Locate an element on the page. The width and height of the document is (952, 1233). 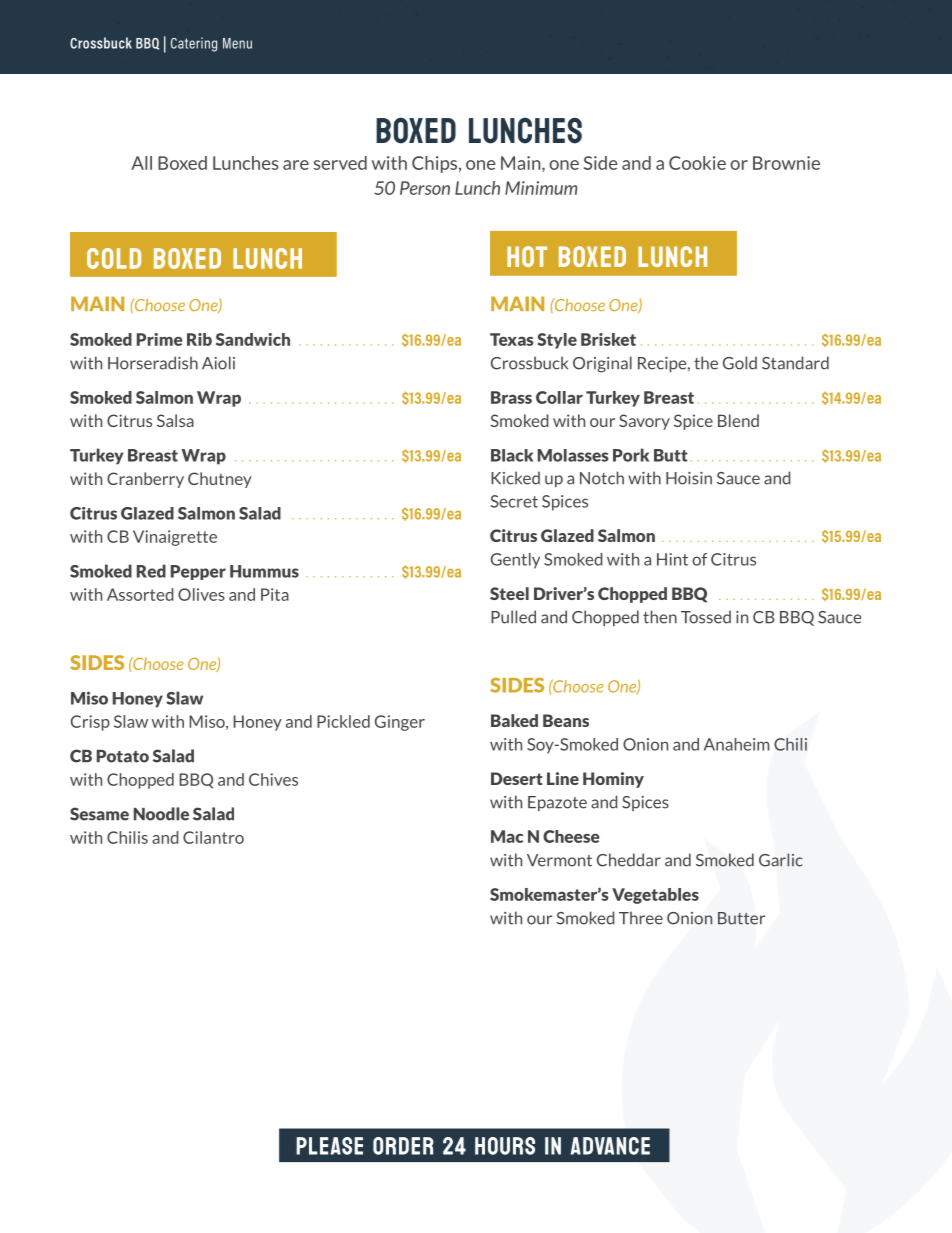
Cookie is located at coordinates (697, 163).
